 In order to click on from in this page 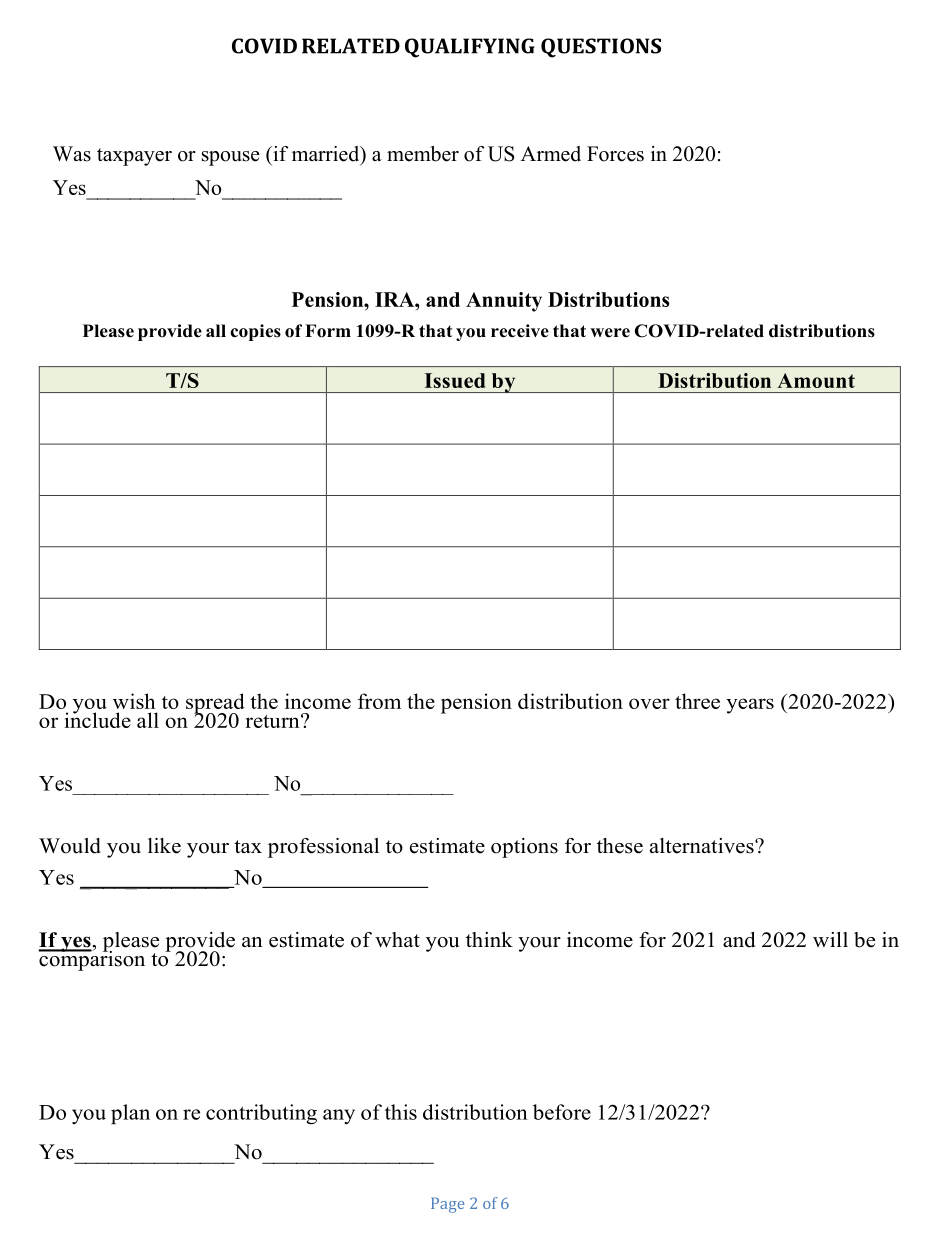, I will do `click(379, 701)`.
